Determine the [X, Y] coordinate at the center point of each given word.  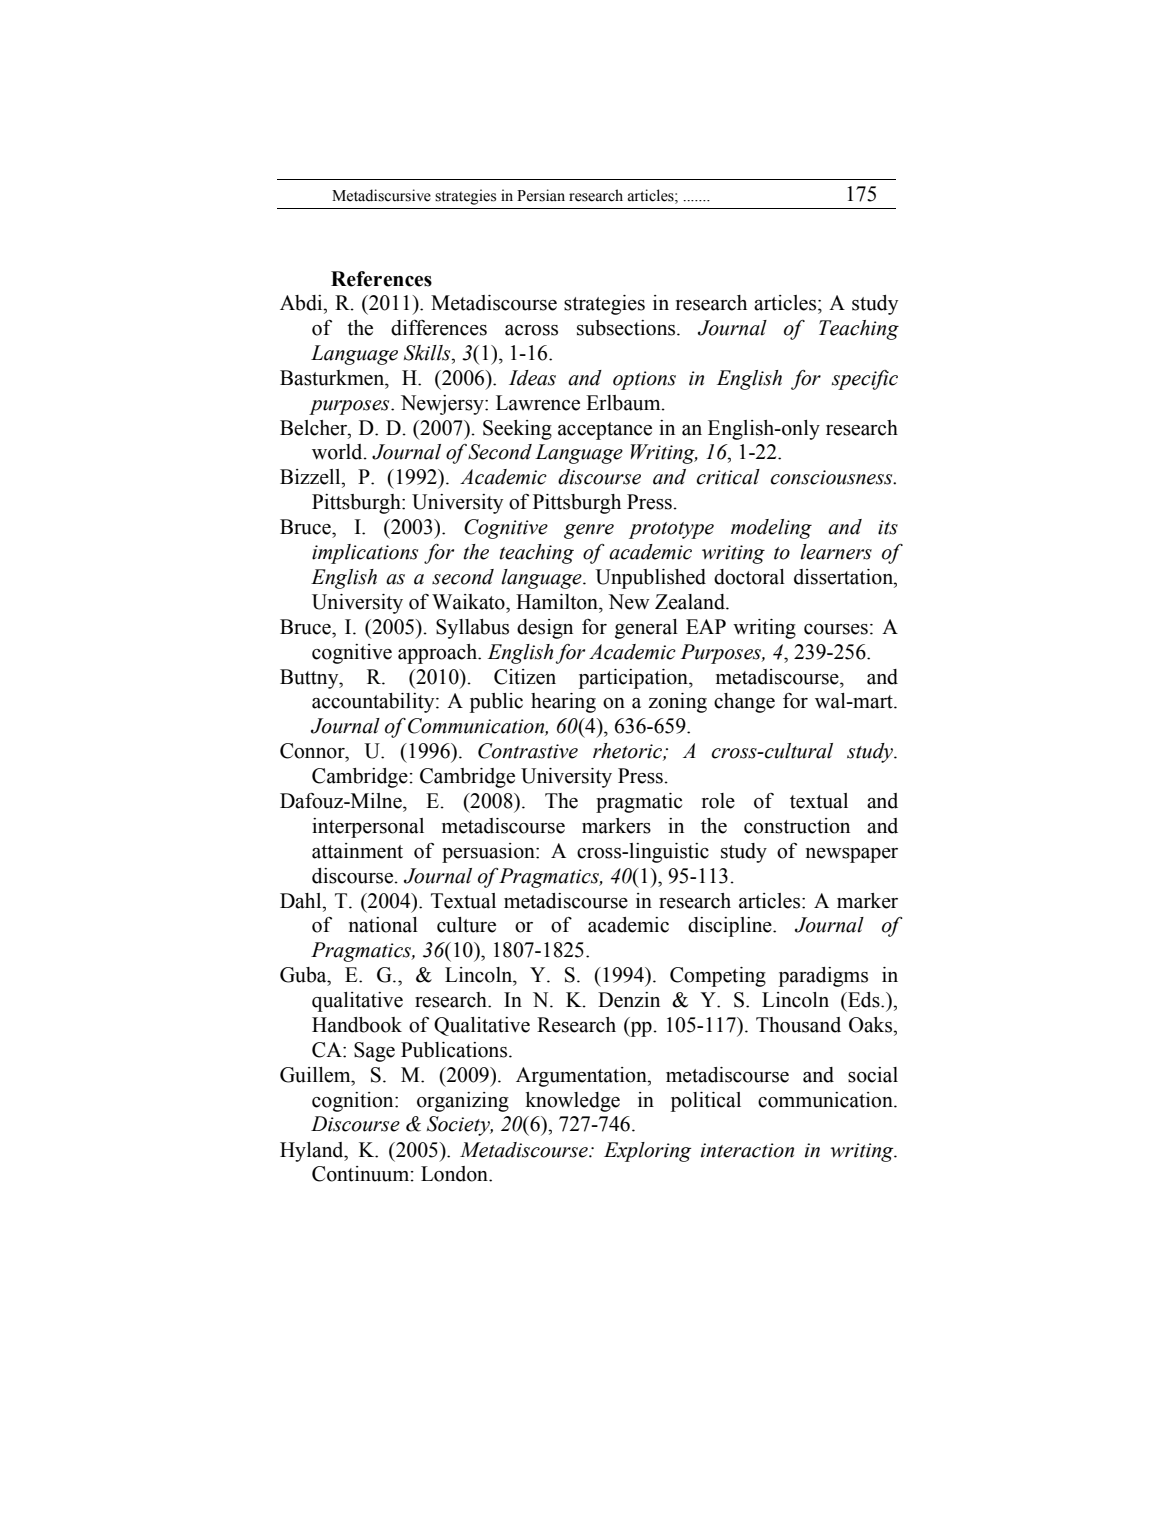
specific [865, 380]
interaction [747, 1150]
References [381, 279]
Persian [541, 195]
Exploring [648, 1152]
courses [836, 629]
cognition [354, 1102]
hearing [563, 703]
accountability [374, 703]
